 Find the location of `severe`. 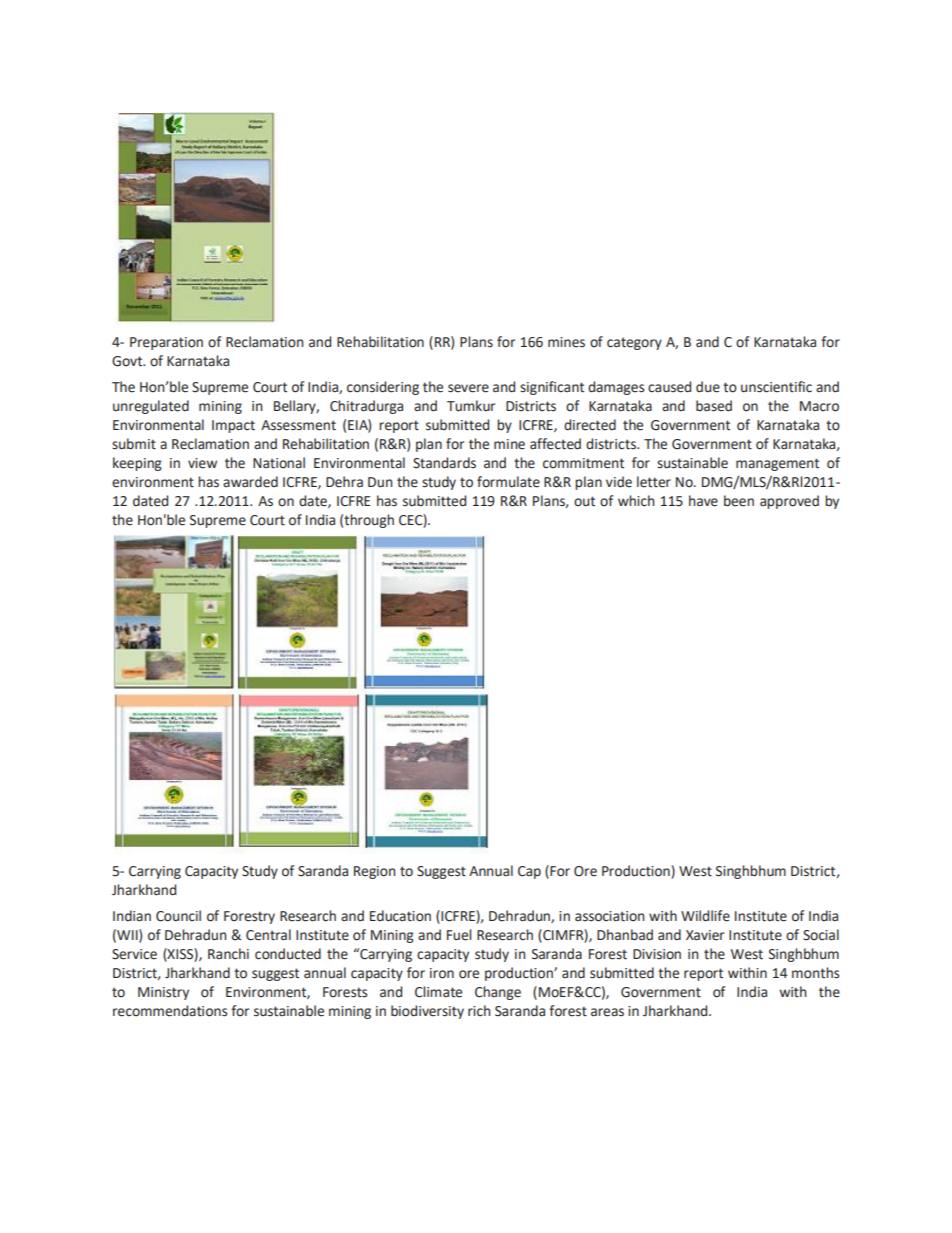

severe is located at coordinates (468, 388).
